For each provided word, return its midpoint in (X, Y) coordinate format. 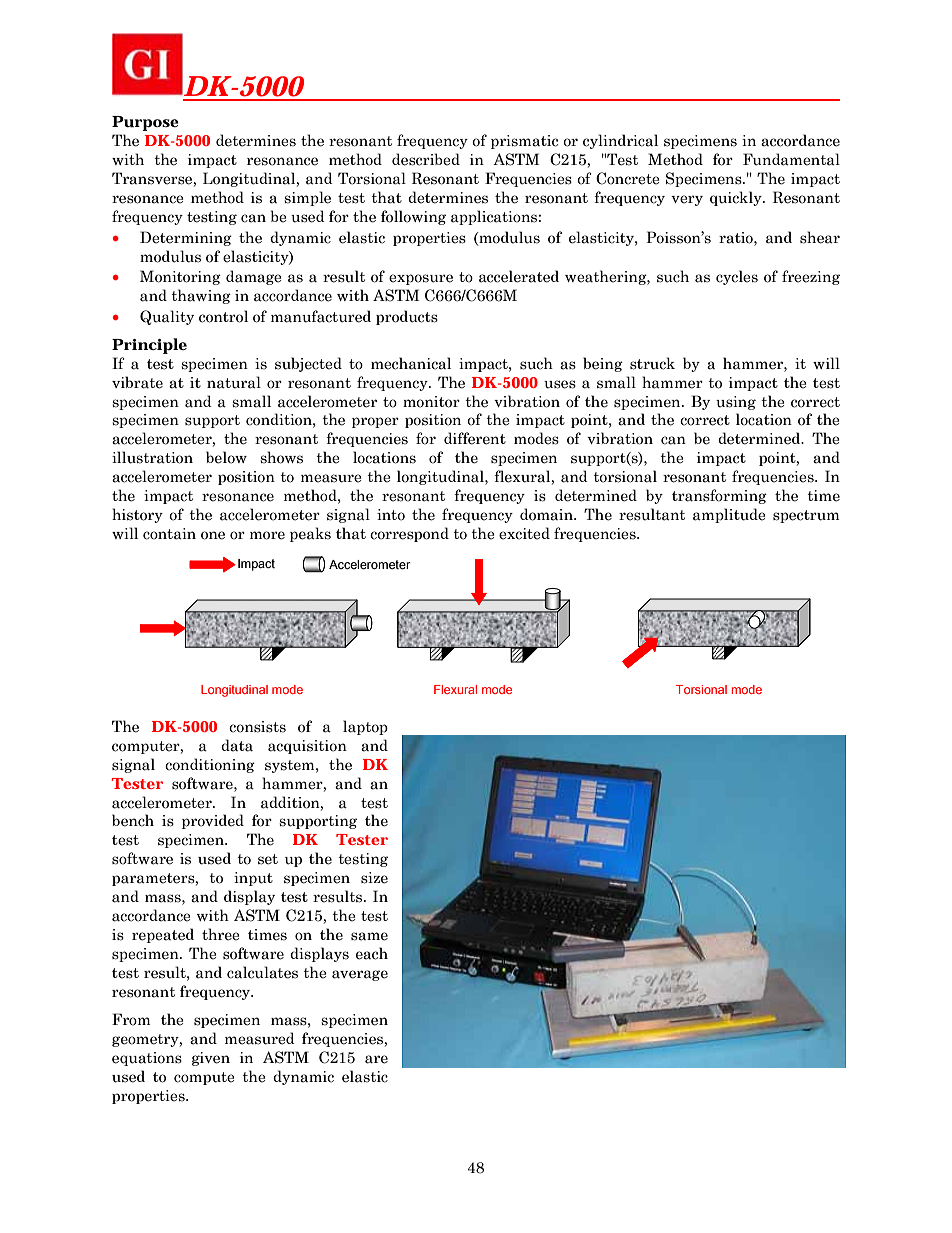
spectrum (806, 516)
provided (213, 821)
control (223, 316)
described (426, 159)
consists (257, 727)
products (407, 317)
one (213, 535)
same (369, 936)
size (374, 878)
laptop (365, 727)
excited (524, 533)
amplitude (729, 515)
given (211, 1059)
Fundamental (791, 159)
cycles (737, 277)
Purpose (145, 123)
